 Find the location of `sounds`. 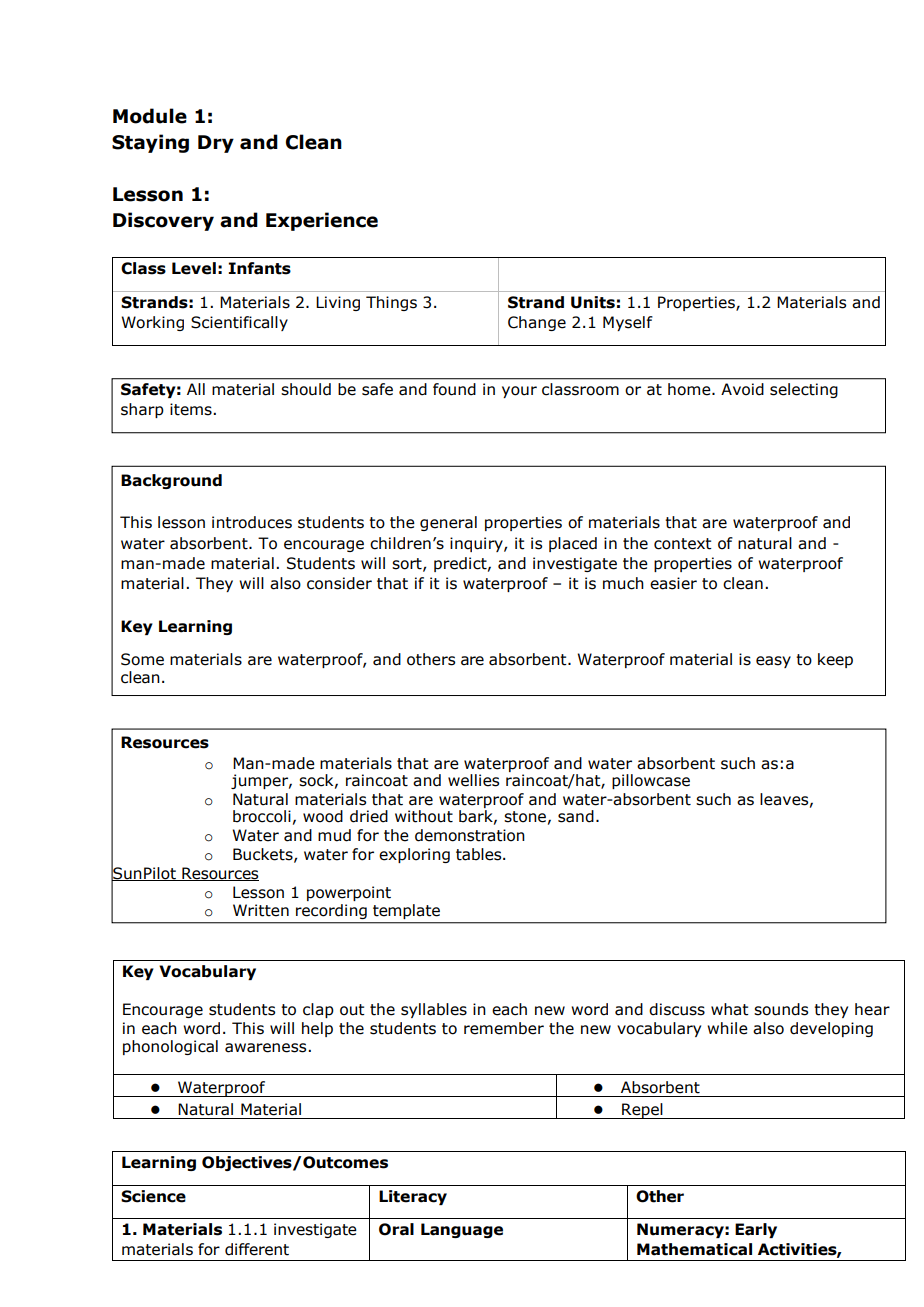

sounds is located at coordinates (781, 1009).
